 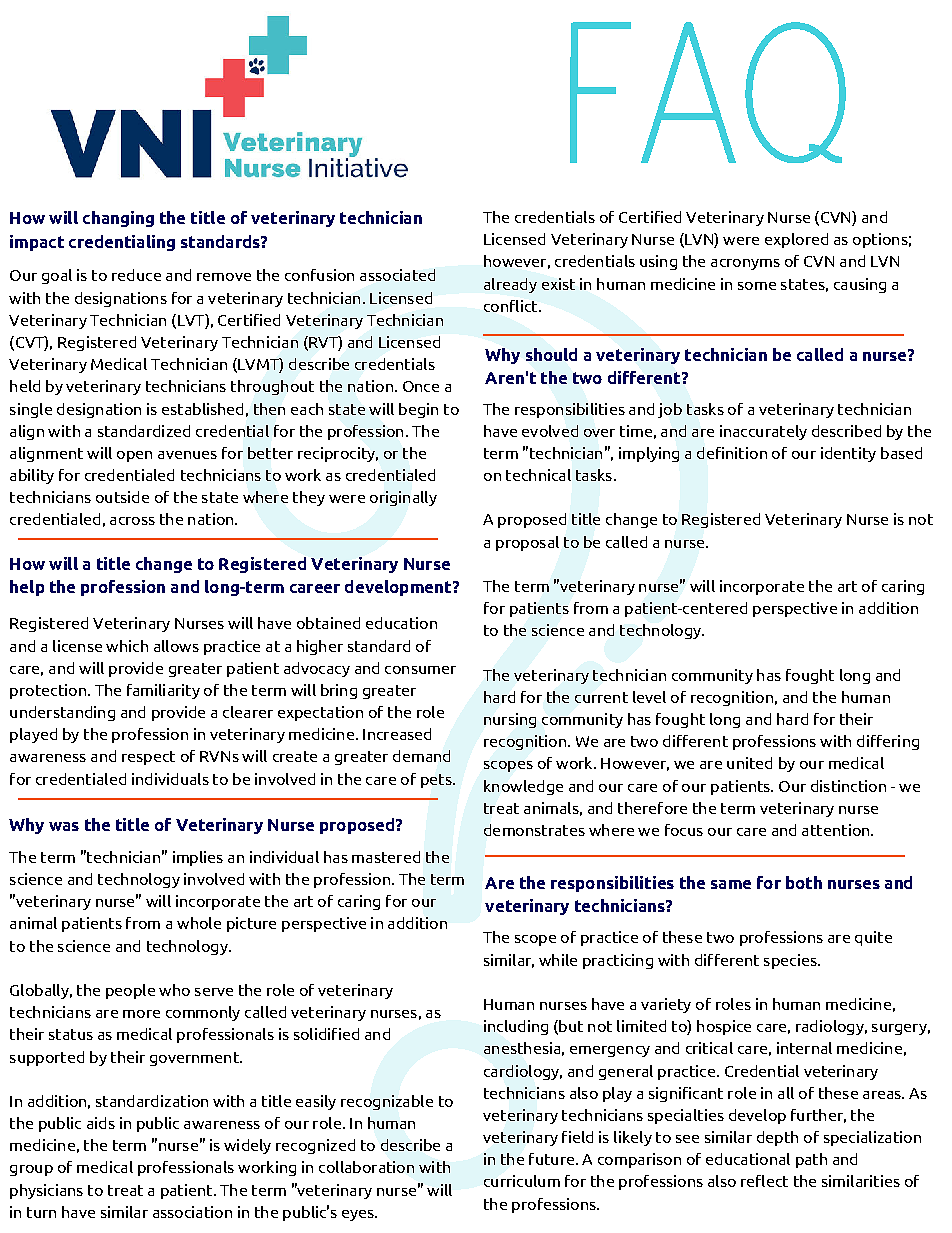 I want to click on which, so click(x=127, y=646).
